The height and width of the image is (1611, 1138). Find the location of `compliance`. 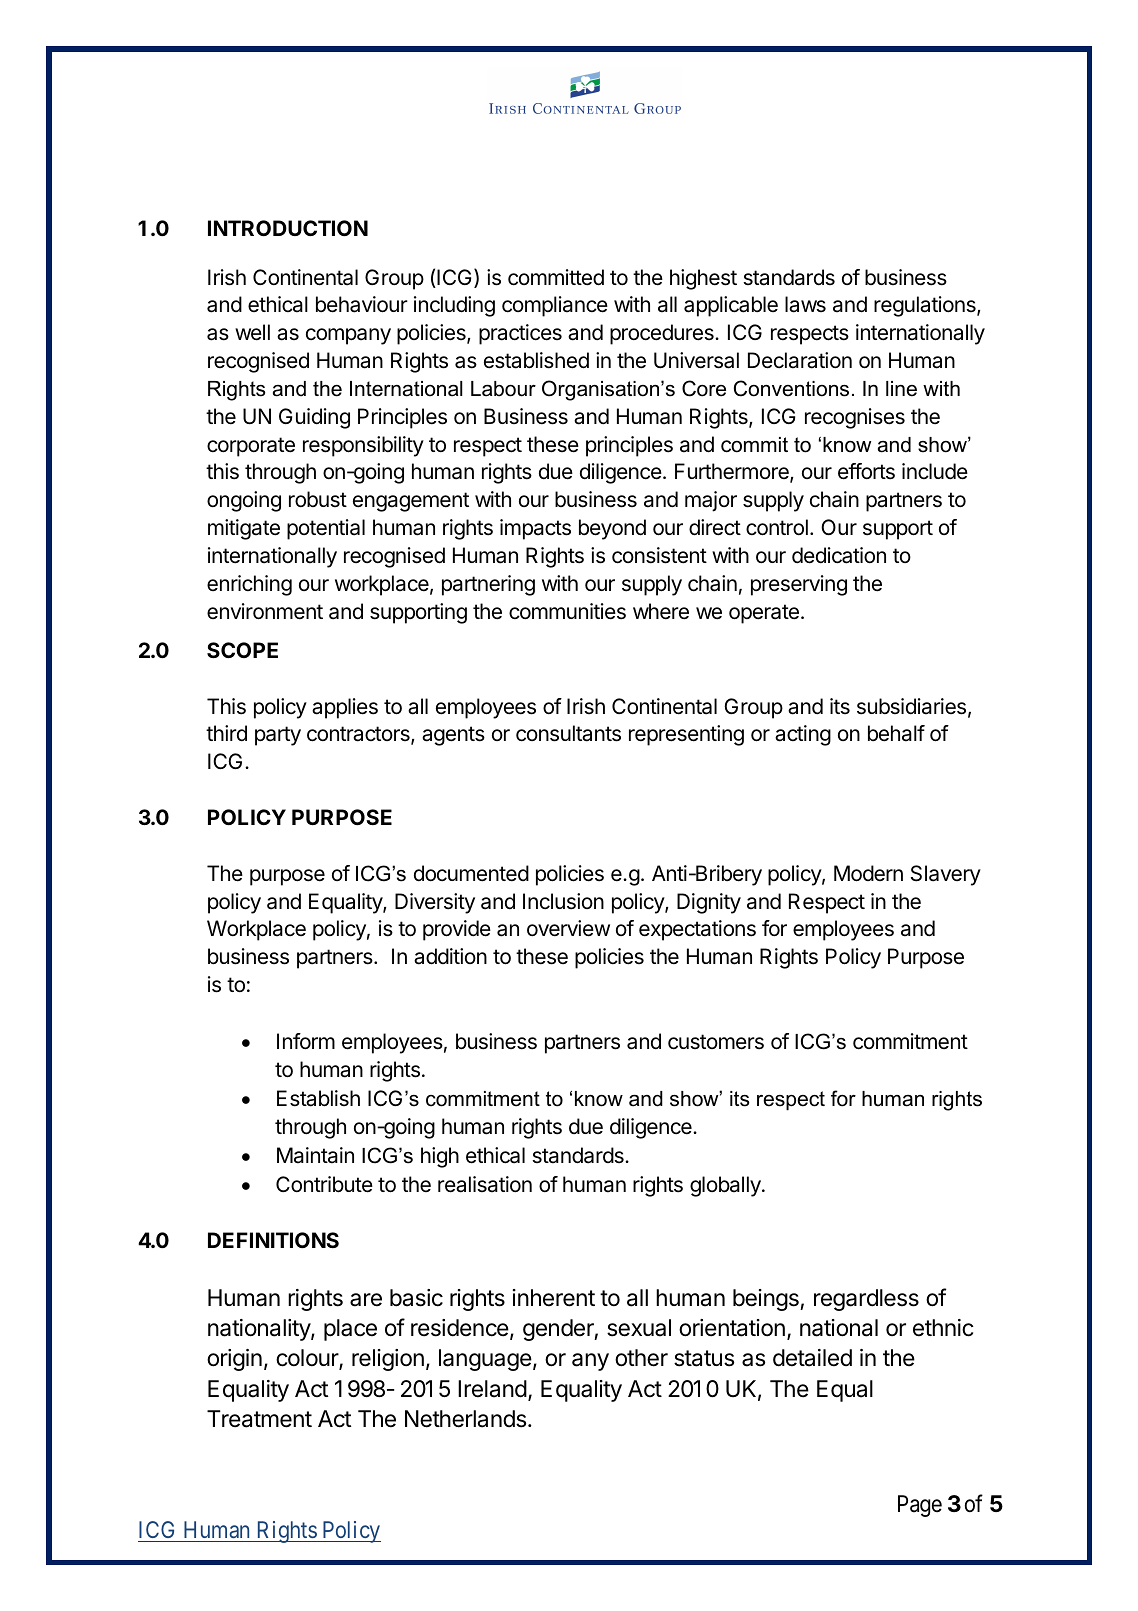

compliance is located at coordinates (555, 306).
